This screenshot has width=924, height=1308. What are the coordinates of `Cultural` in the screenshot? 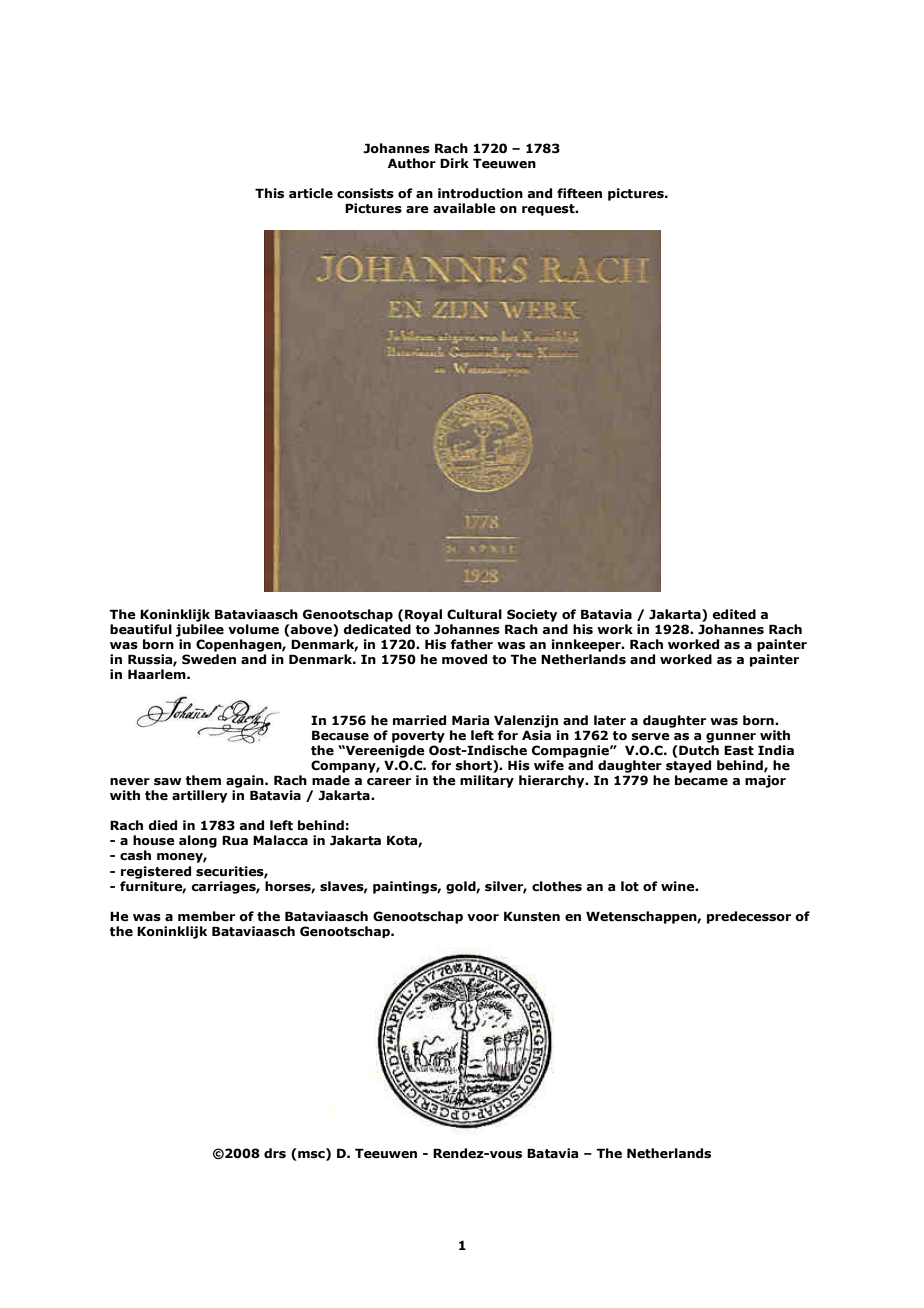 It's located at (474, 614).
